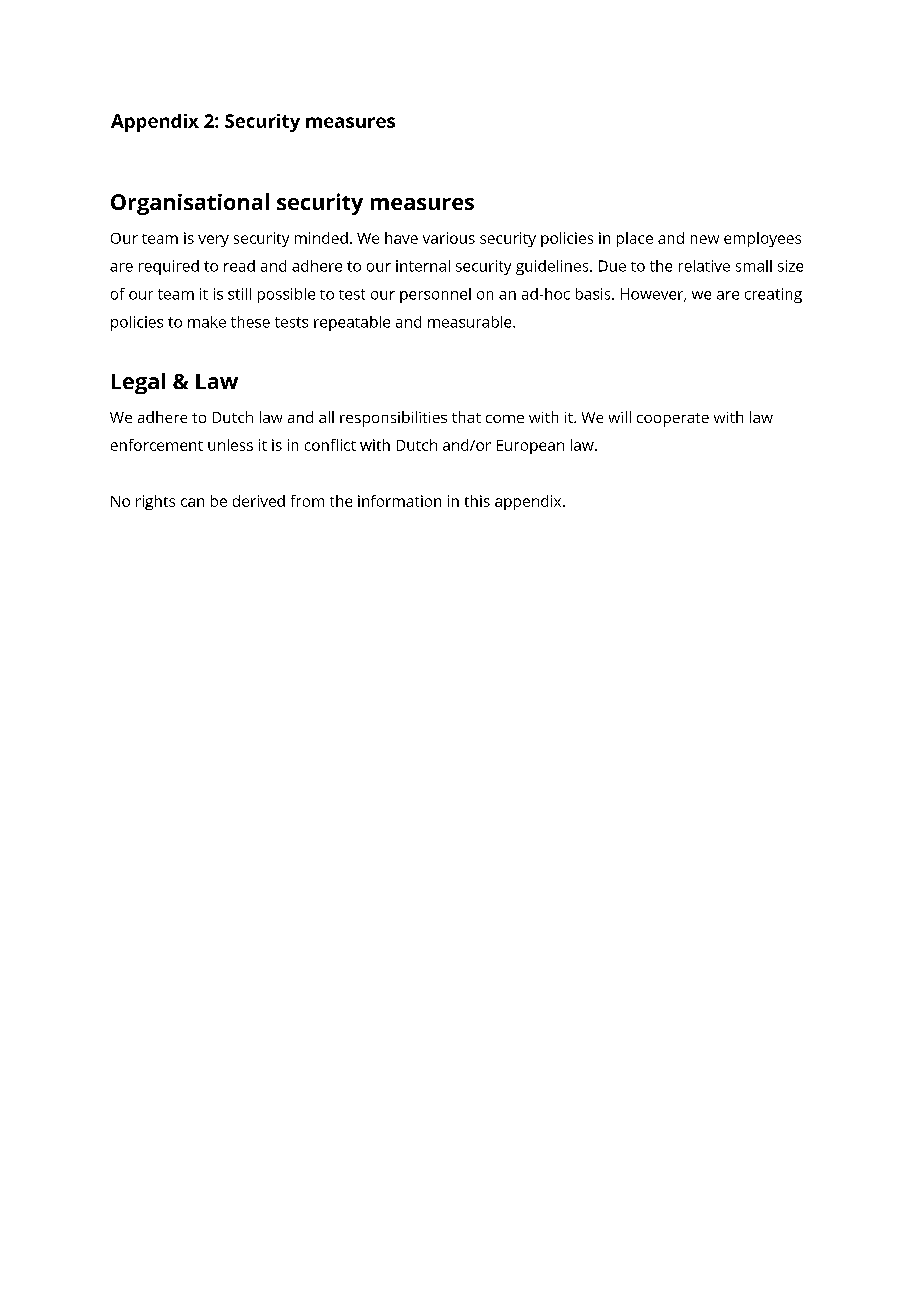 This page has height=1307, width=924. I want to click on can, so click(192, 502).
